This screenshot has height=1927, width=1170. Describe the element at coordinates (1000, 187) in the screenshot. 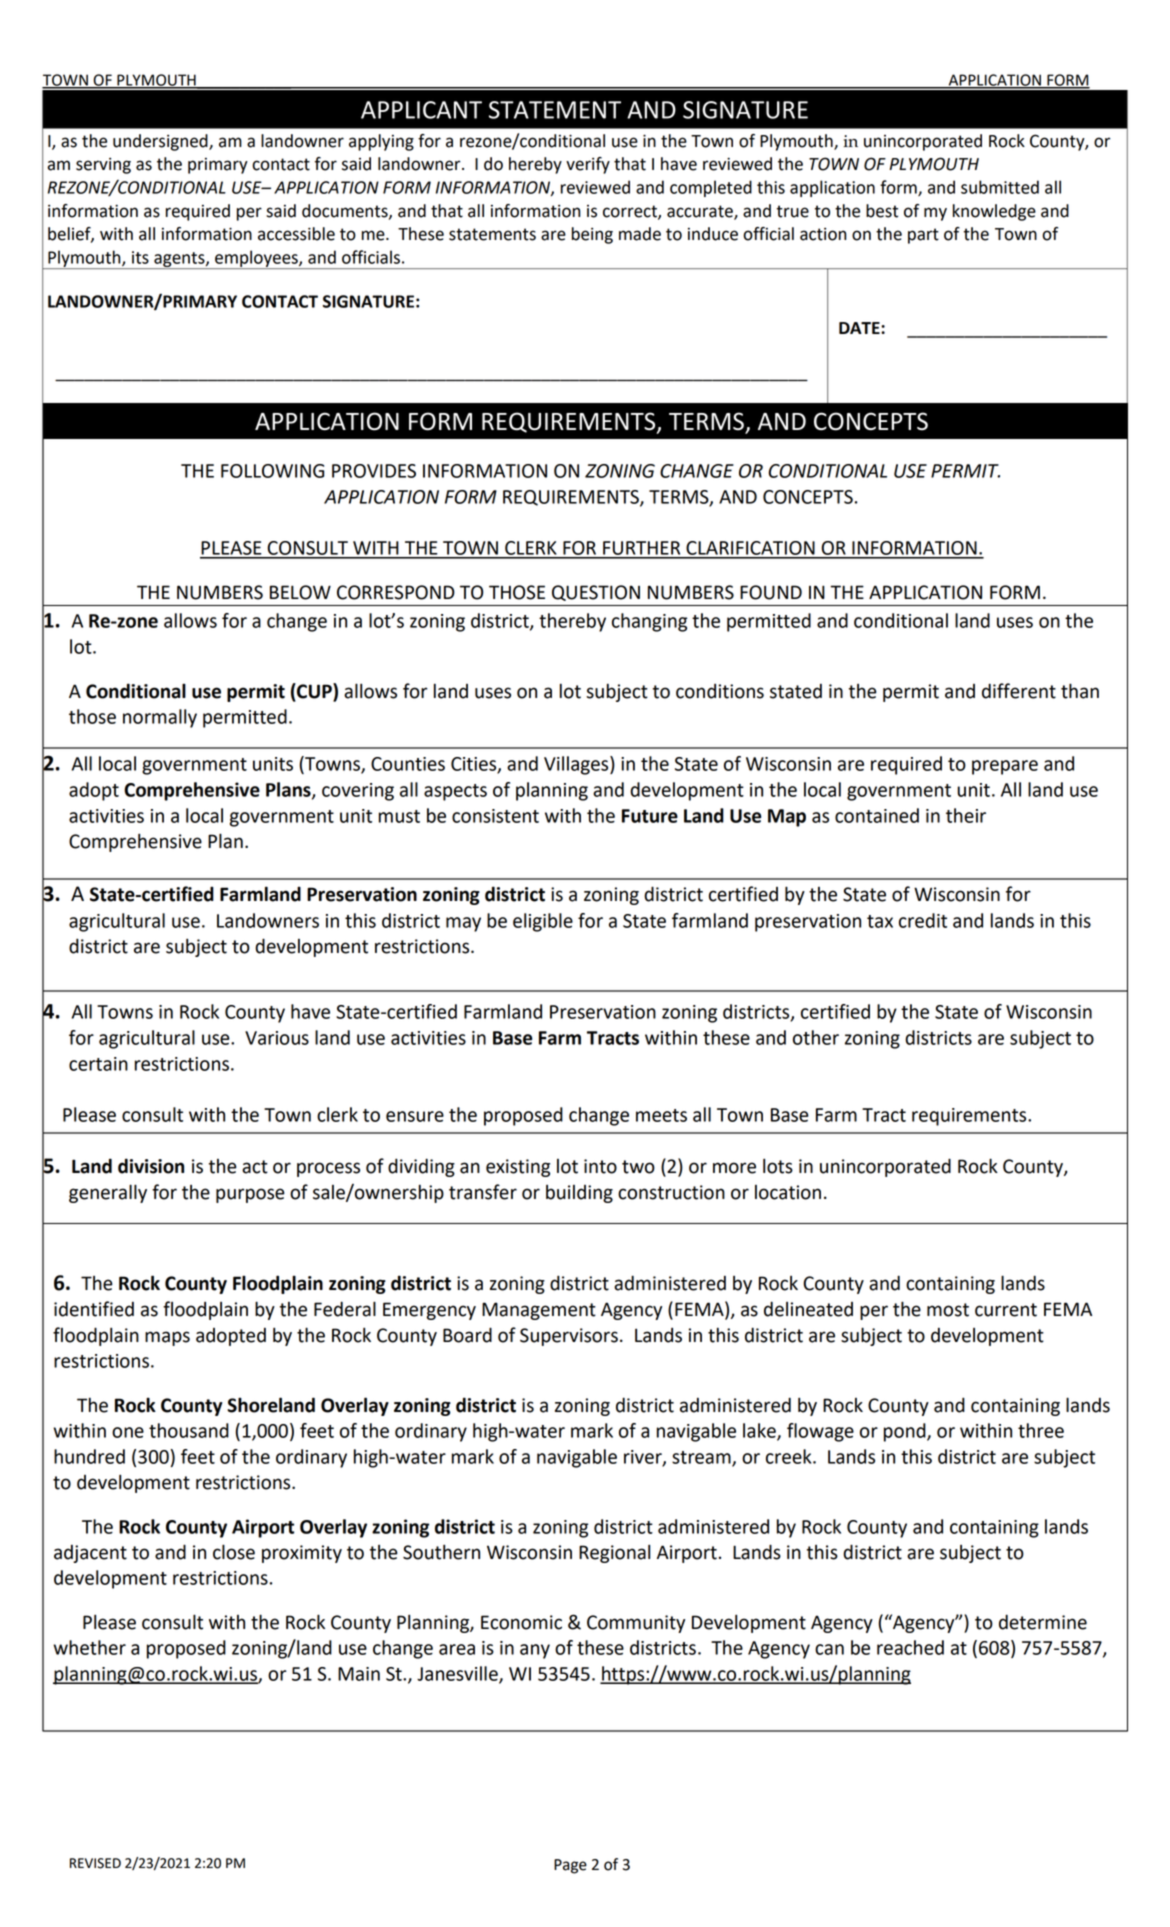

I see `submitted` at that location.
